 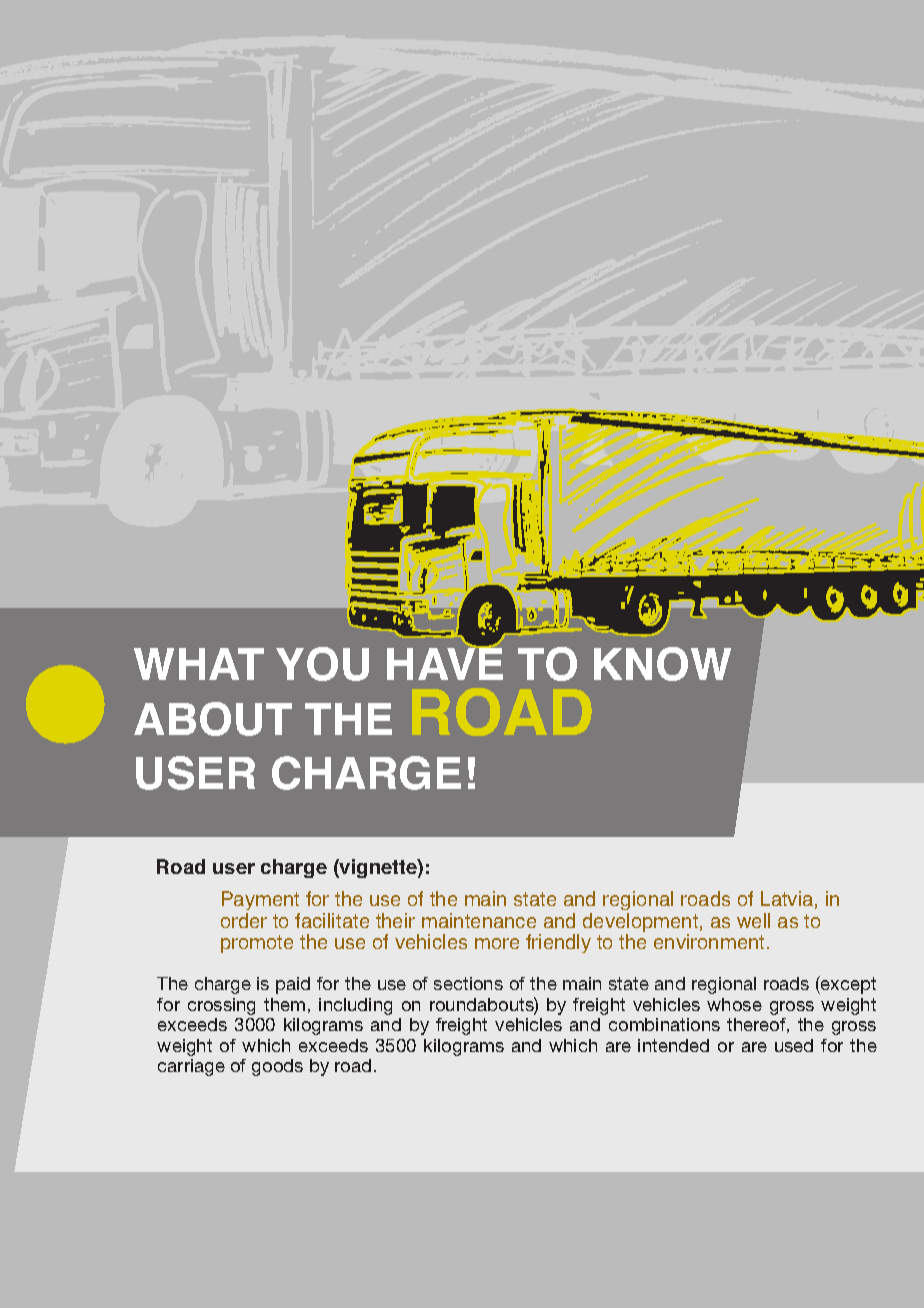 I want to click on goods, so click(x=277, y=1067).
